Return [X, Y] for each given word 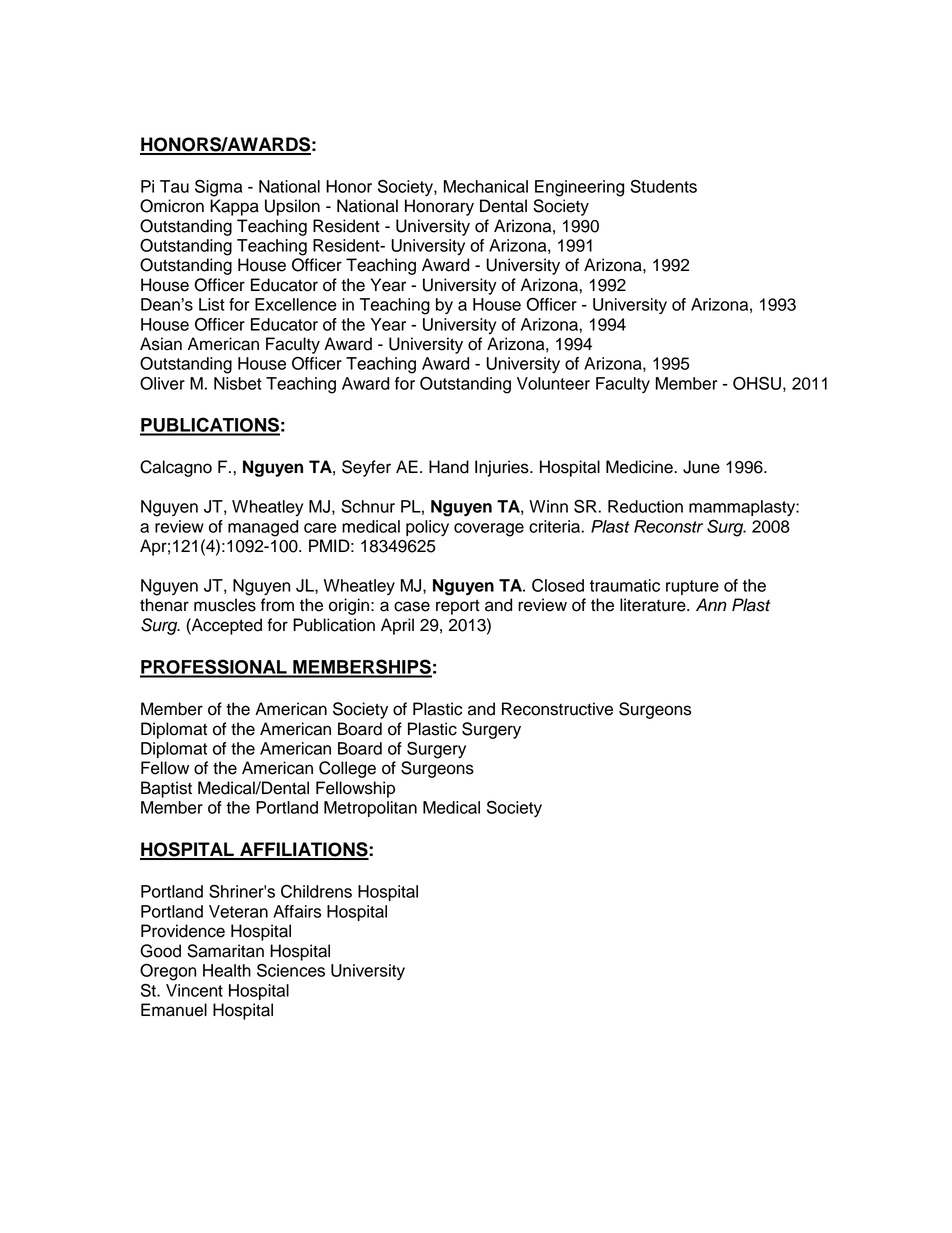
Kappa [234, 207]
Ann [711, 604]
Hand [449, 467]
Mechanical [486, 186]
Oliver [162, 383]
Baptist [166, 789]
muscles [225, 605]
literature [654, 605]
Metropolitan [370, 809]
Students [663, 186]
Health [227, 970]
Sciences [291, 970]
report [458, 607]
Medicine [640, 467]
